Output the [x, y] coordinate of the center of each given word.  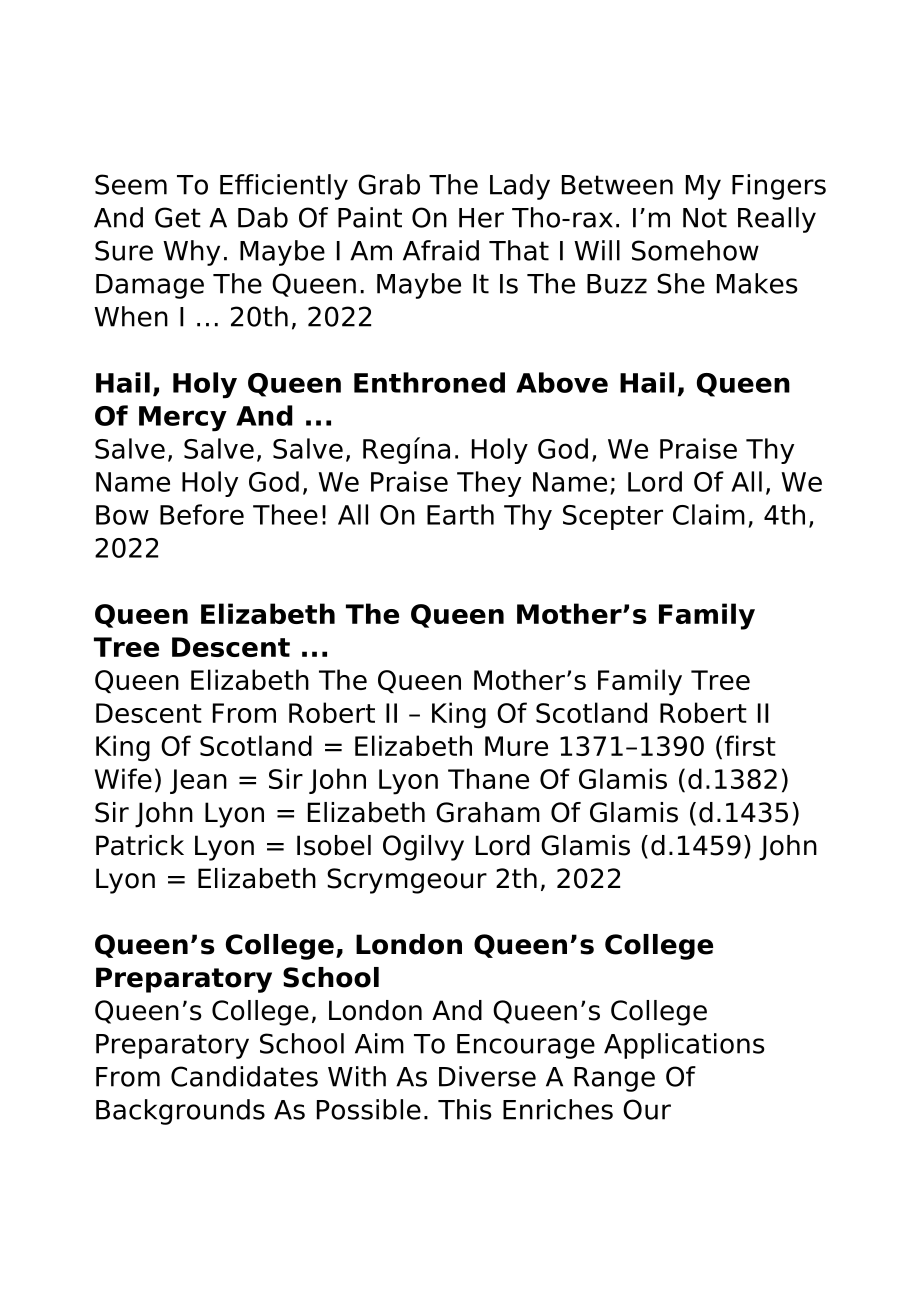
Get [178, 217]
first [750, 745]
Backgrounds [180, 1112]
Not [705, 218]
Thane [488, 778]
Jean [198, 781]
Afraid [441, 250]
